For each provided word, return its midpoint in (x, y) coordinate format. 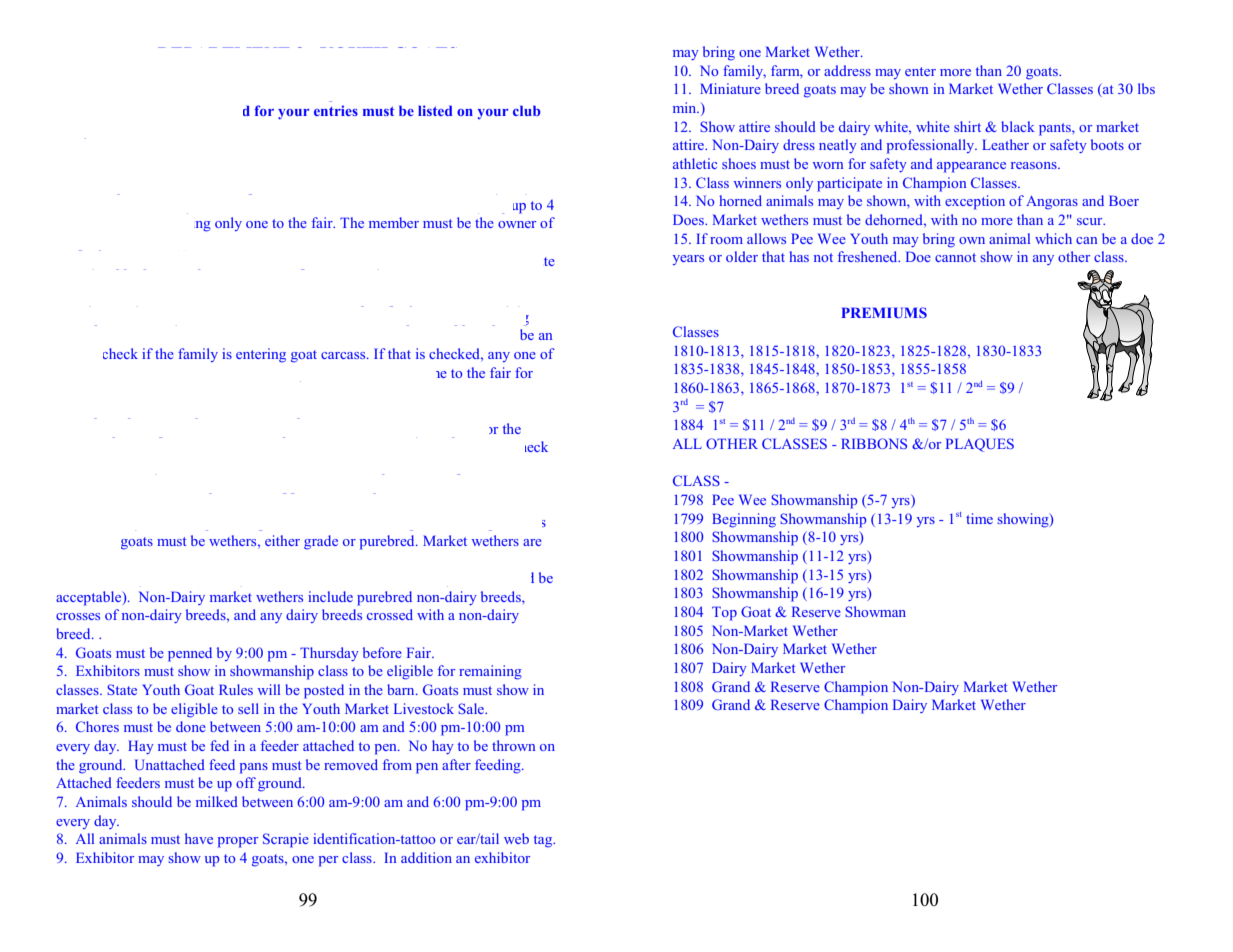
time (979, 518)
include (330, 596)
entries (336, 110)
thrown (513, 745)
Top (724, 613)
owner (517, 224)
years (688, 260)
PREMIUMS (884, 312)
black (1018, 126)
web (516, 838)
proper (238, 842)
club (527, 110)
